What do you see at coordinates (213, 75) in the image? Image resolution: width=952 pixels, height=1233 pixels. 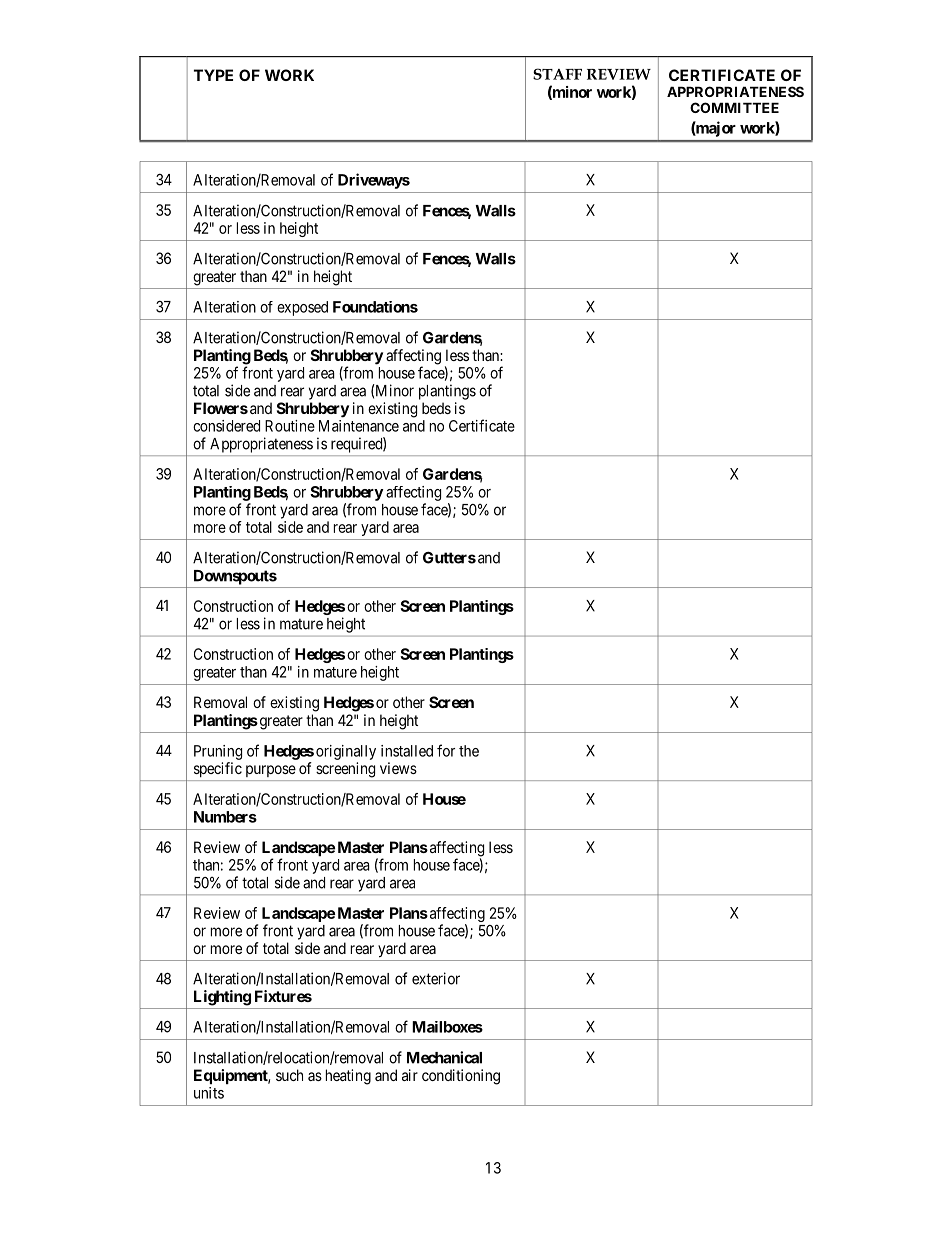 I see `TYPE` at bounding box center [213, 75].
